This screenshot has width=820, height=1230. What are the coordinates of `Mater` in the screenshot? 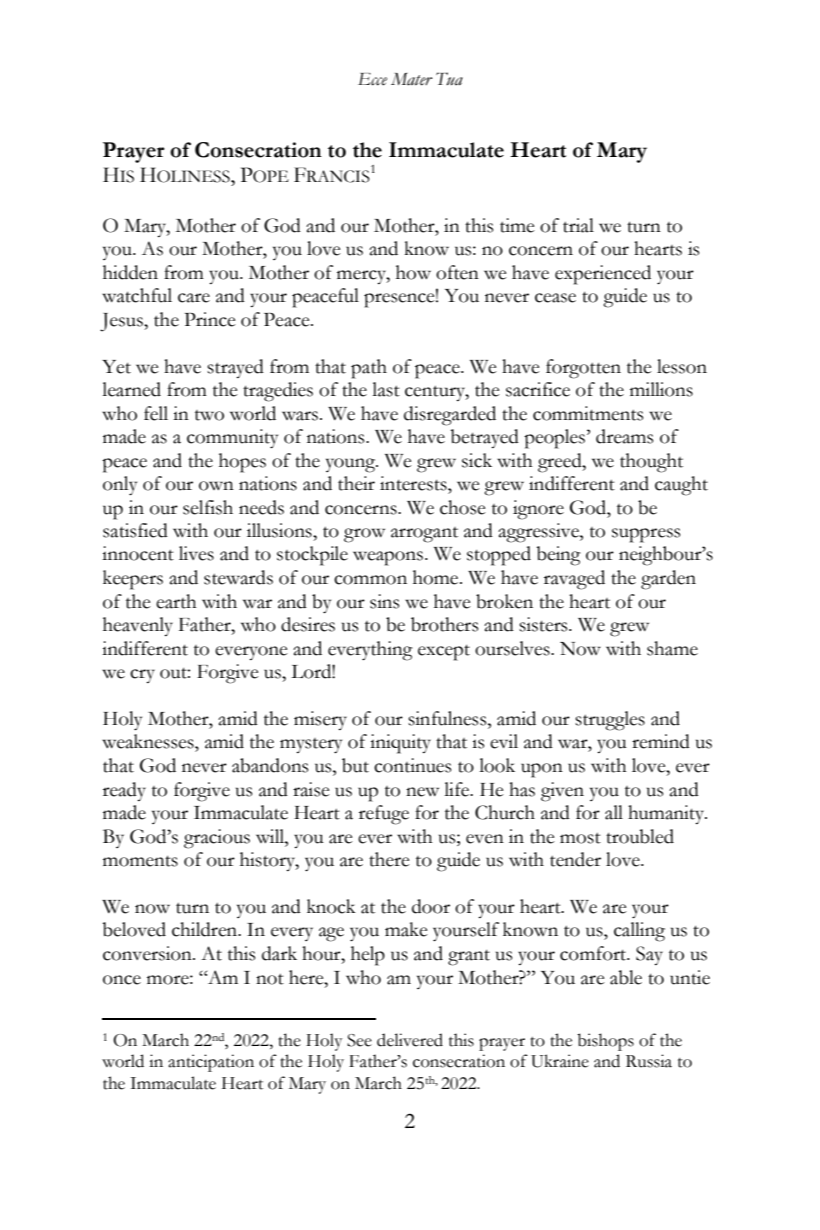 It's located at (412, 79).
